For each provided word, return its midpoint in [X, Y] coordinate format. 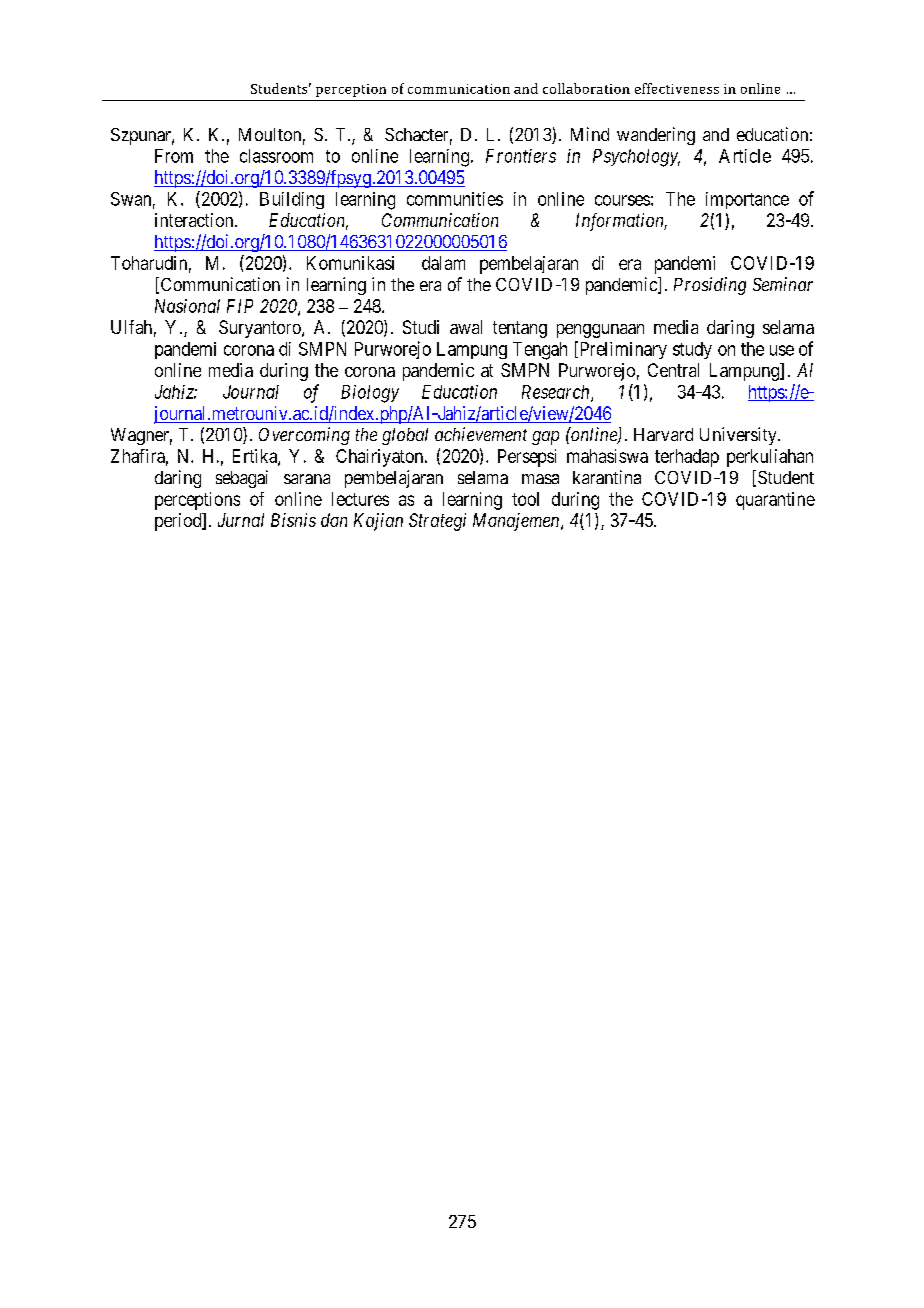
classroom [276, 156]
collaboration [586, 88]
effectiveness [677, 88]
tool [525, 499]
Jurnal [241, 520]
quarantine [775, 501]
